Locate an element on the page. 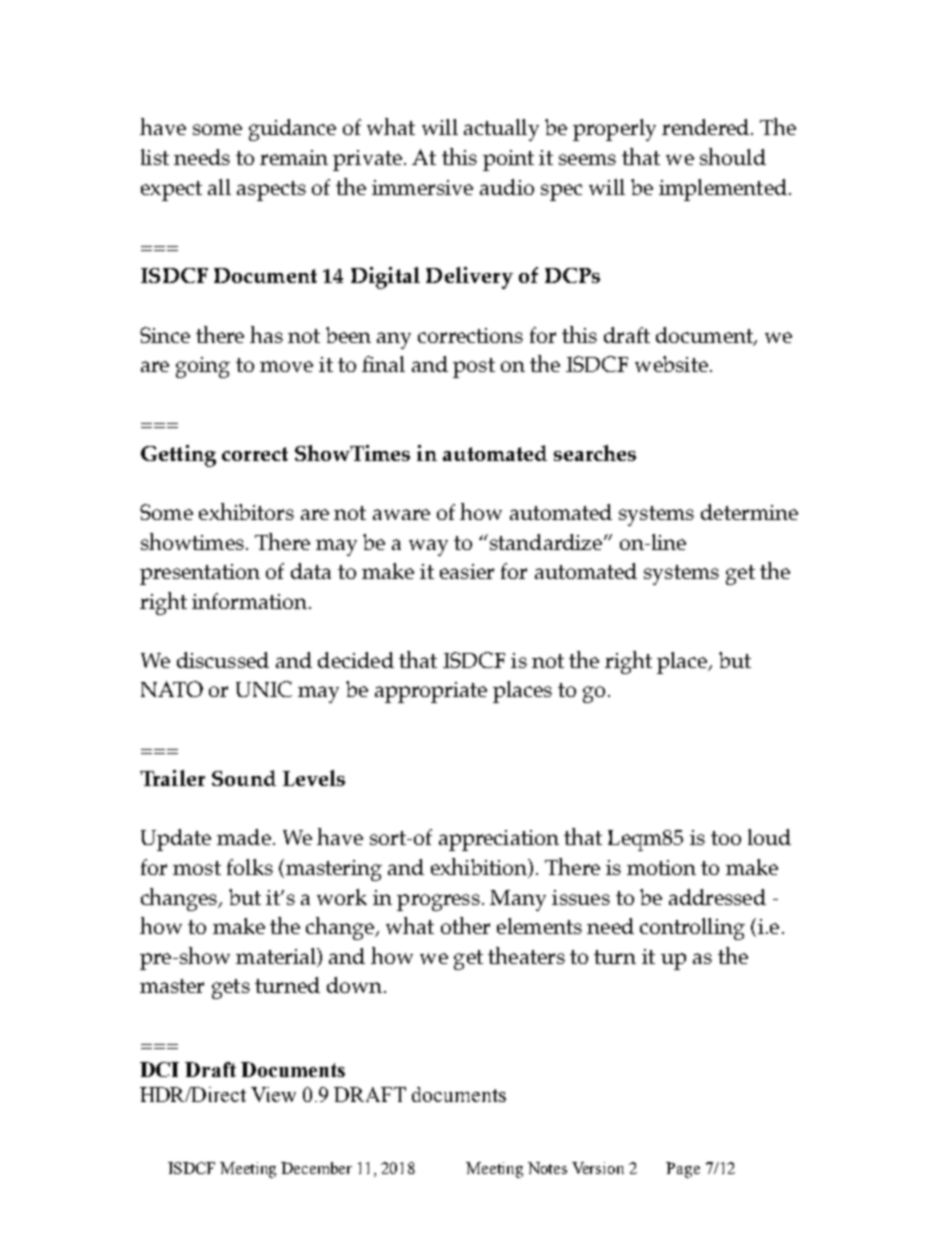 The width and height of the page is (952, 1233). other is located at coordinates (465, 925).
